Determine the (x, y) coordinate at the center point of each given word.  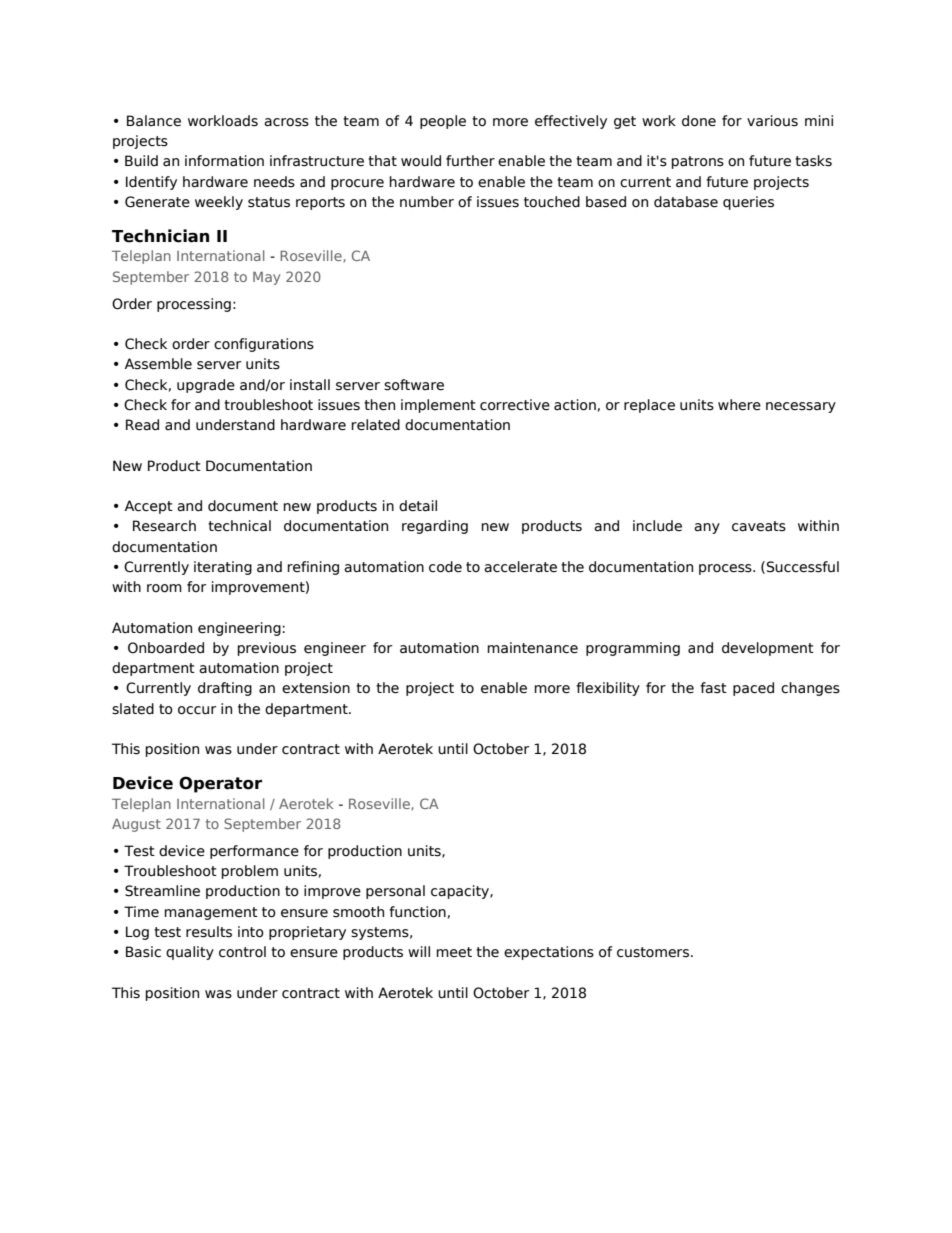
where (739, 405)
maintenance (532, 648)
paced (753, 689)
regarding (435, 527)
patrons (697, 162)
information (224, 161)
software (414, 385)
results (209, 932)
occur (197, 710)
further (470, 161)
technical (239, 526)
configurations (264, 345)
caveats (759, 526)
